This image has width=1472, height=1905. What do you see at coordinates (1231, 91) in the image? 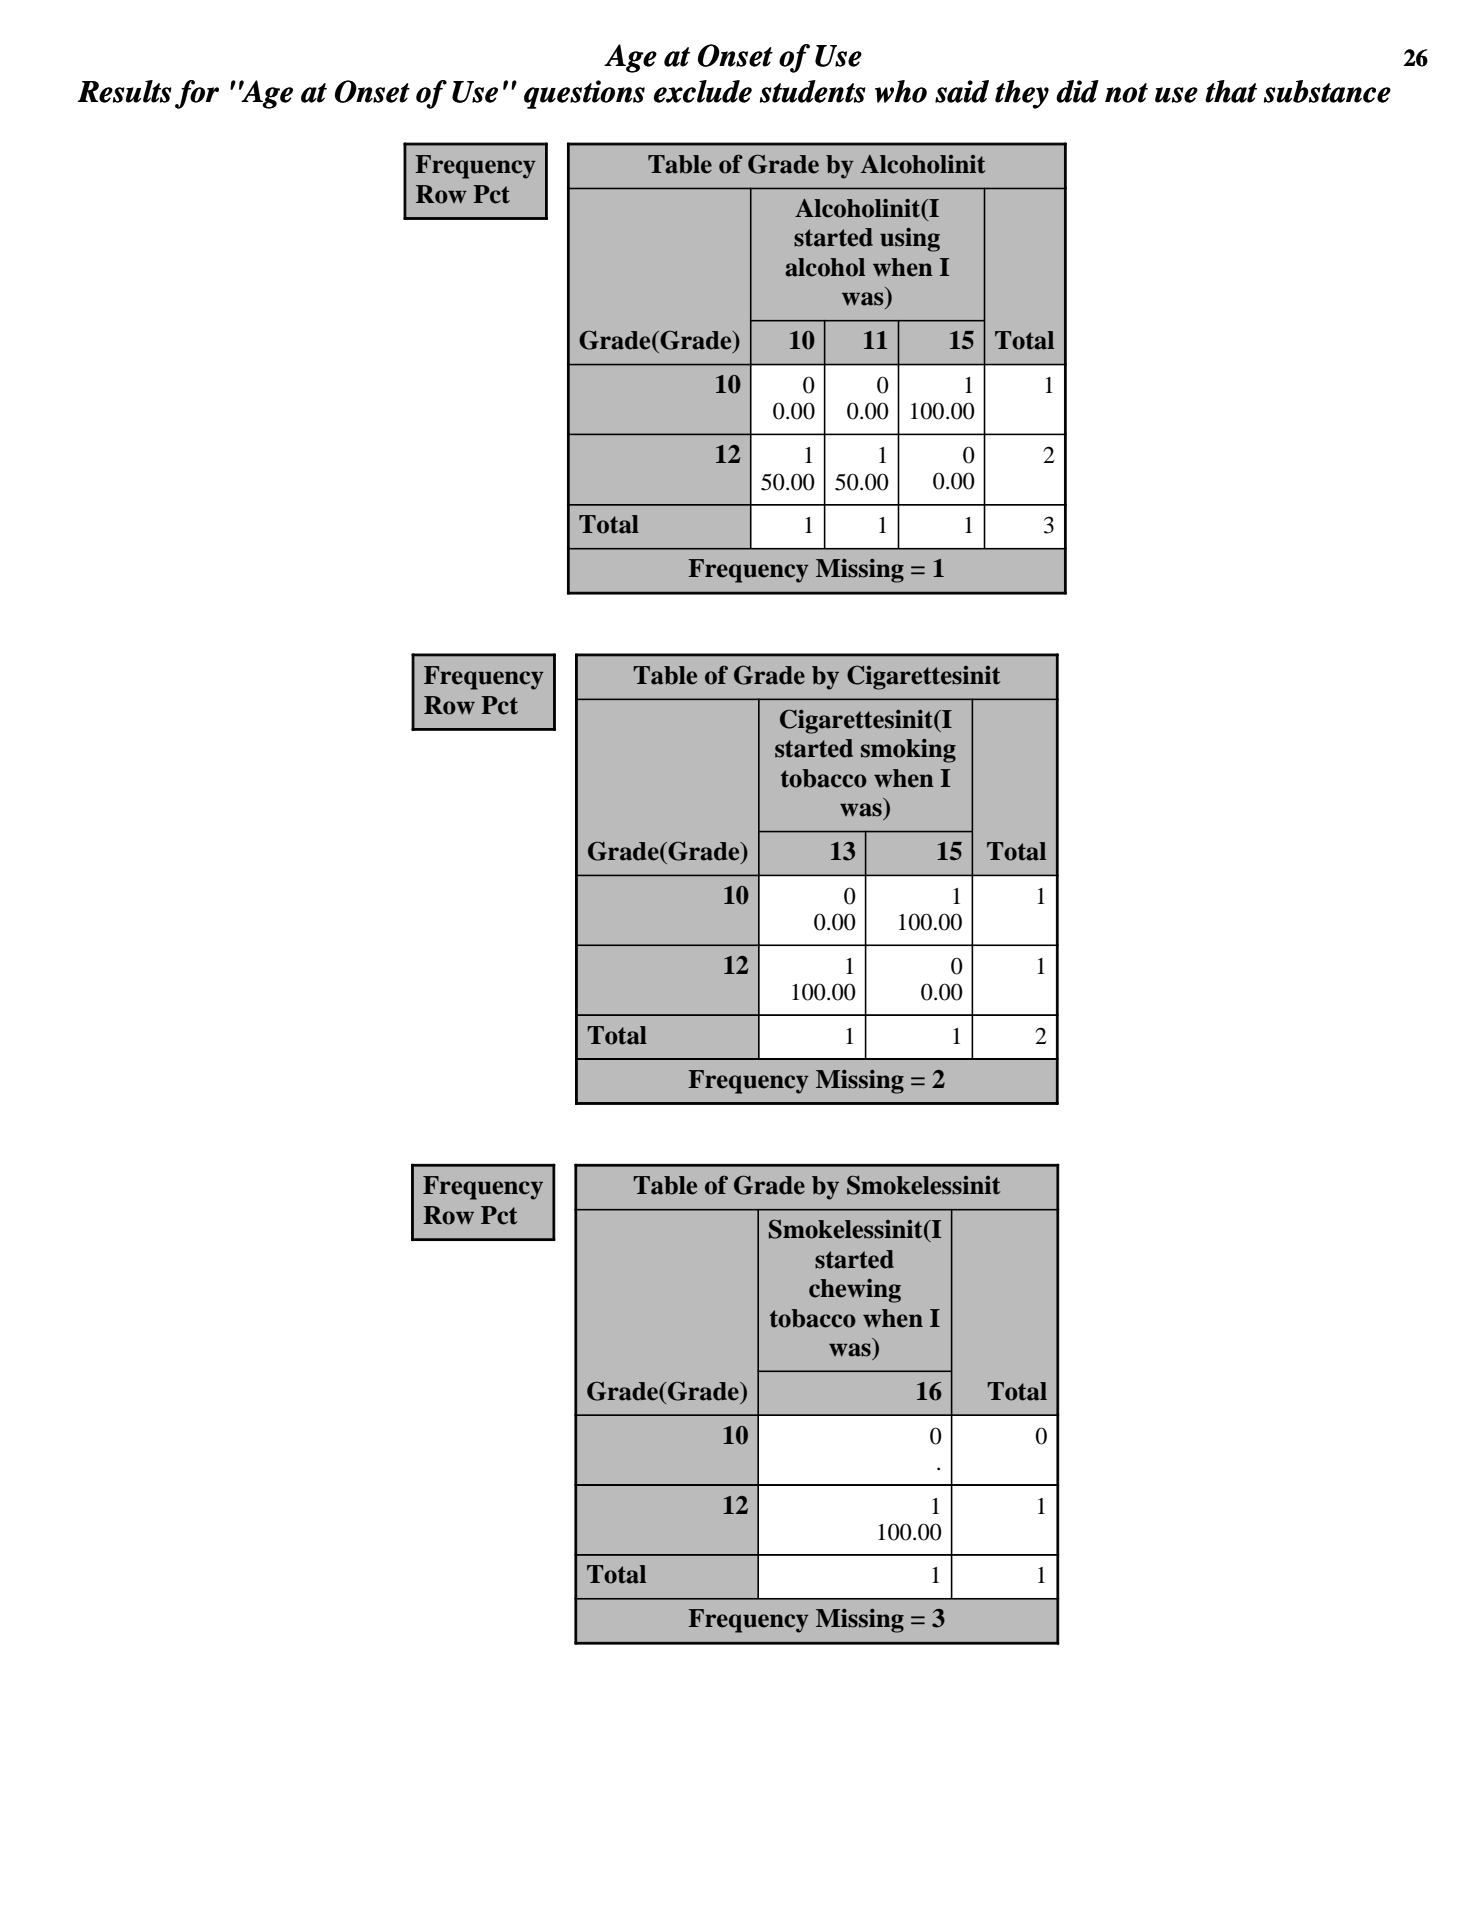
I see `that` at bounding box center [1231, 91].
